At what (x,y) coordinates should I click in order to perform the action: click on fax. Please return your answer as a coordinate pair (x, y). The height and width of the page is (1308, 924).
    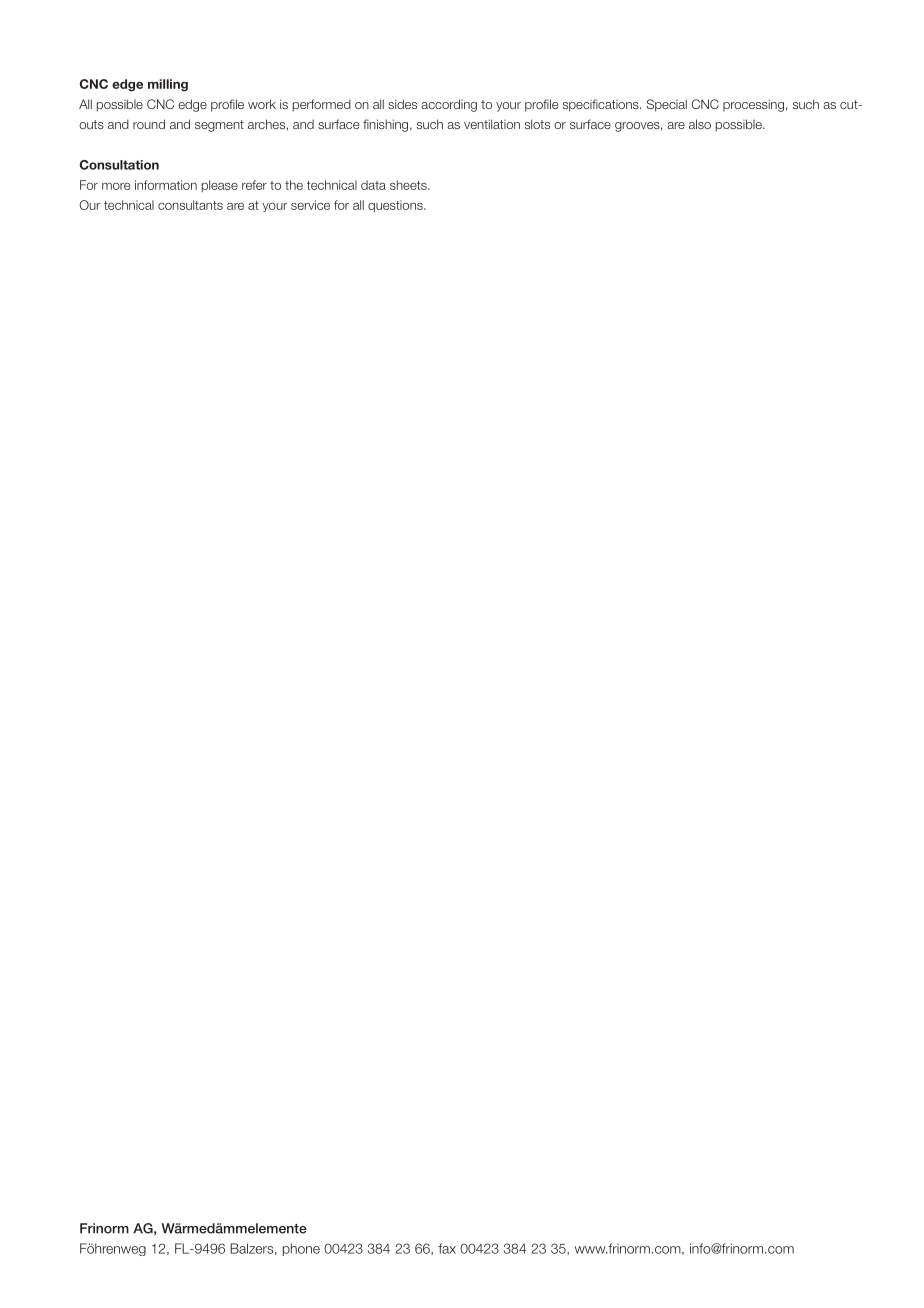
    Looking at the image, I should click on (447, 1248).
